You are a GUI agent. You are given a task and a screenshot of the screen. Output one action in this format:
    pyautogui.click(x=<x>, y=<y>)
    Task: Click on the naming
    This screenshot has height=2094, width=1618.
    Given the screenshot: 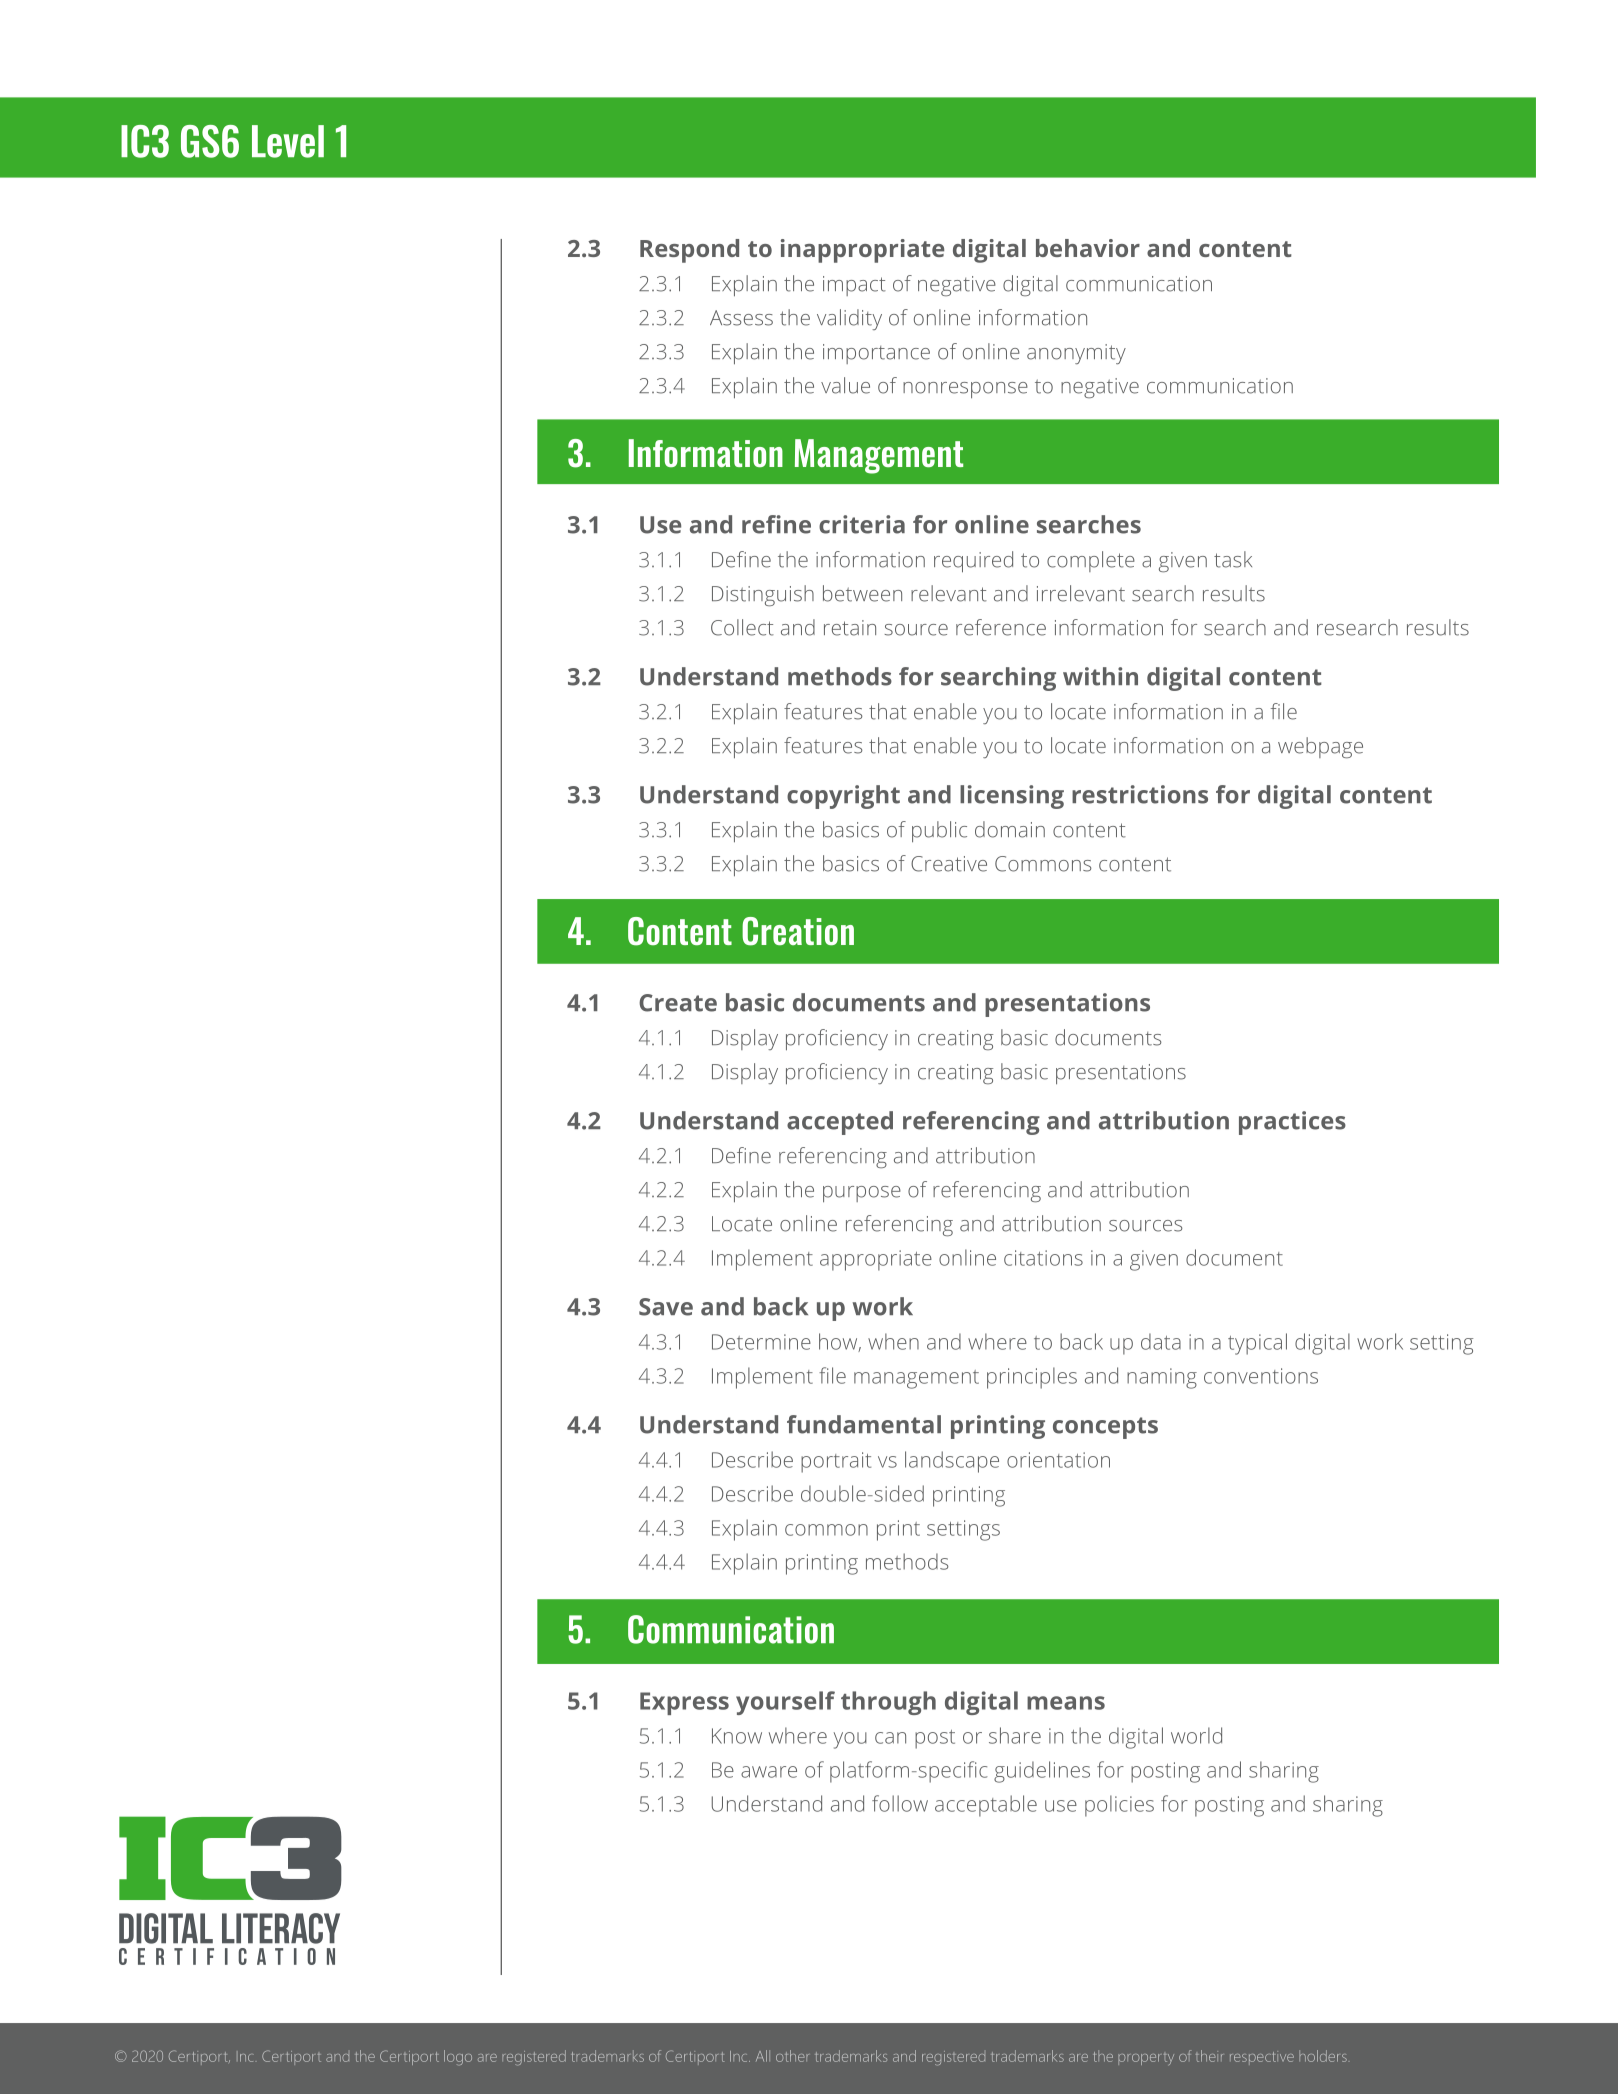 What is the action you would take?
    pyautogui.click(x=1162, y=1378)
